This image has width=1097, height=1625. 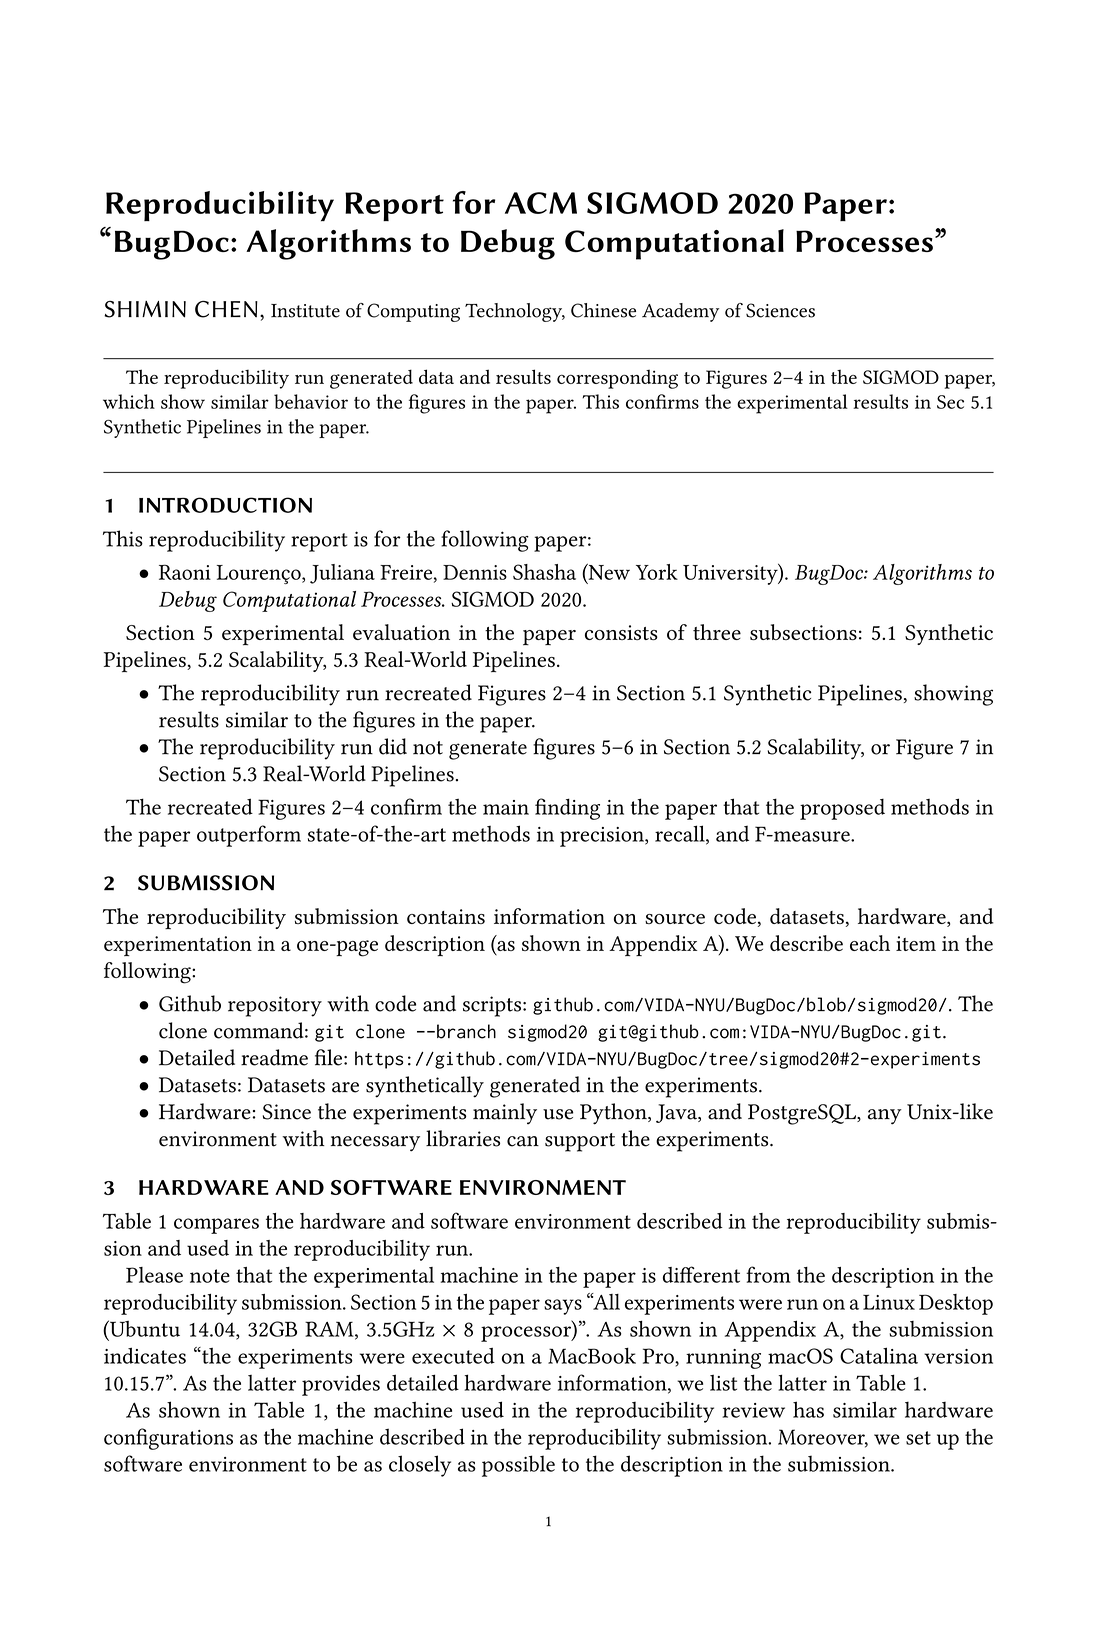 What do you see at coordinates (168, 1439) in the image?
I see `configurations` at bounding box center [168, 1439].
